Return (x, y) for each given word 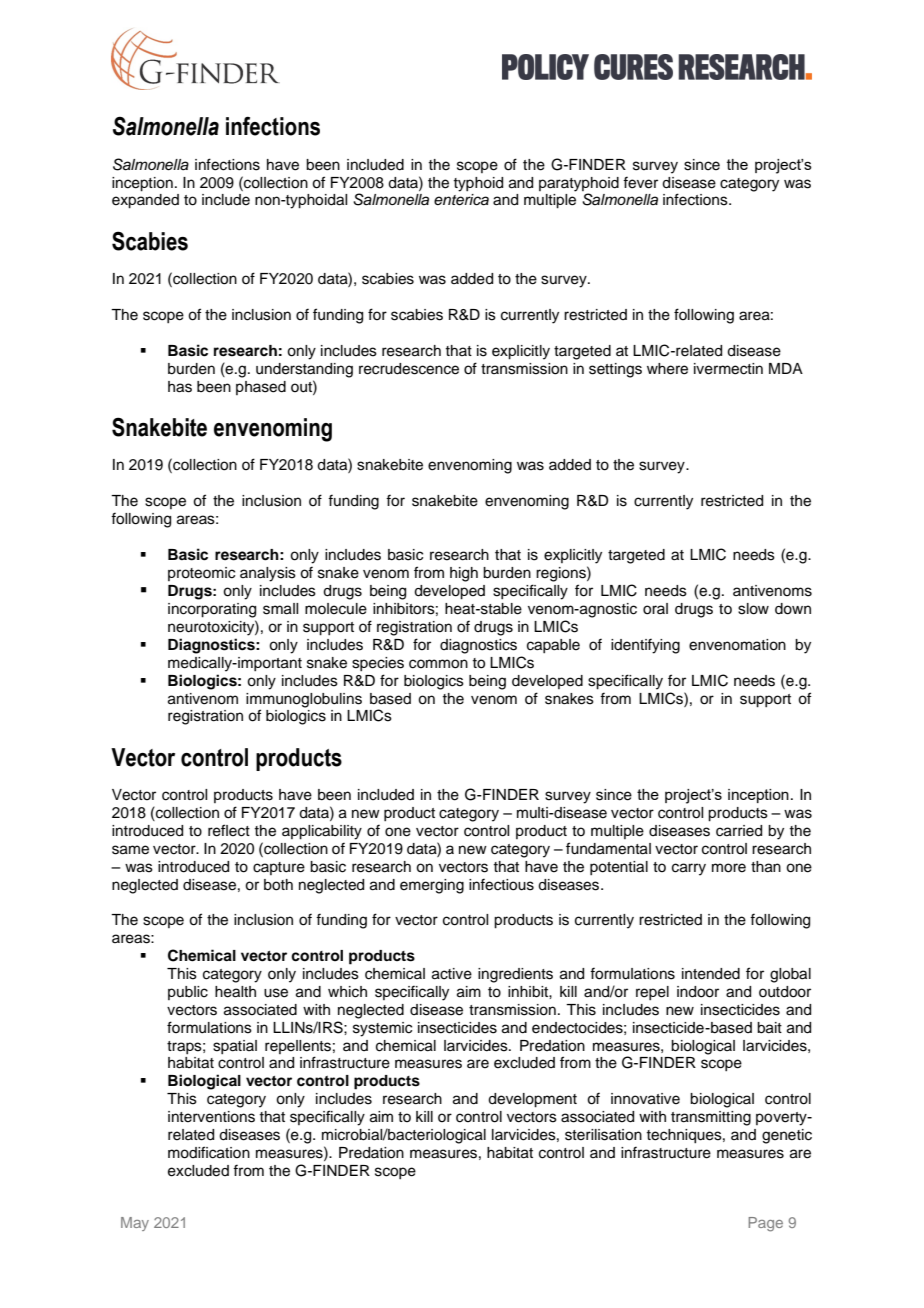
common (438, 664)
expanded (145, 201)
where (667, 369)
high (464, 574)
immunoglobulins (304, 700)
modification (209, 1152)
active (452, 974)
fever (640, 182)
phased (261, 388)
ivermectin (728, 369)
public (188, 993)
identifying (645, 646)
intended (711, 974)
